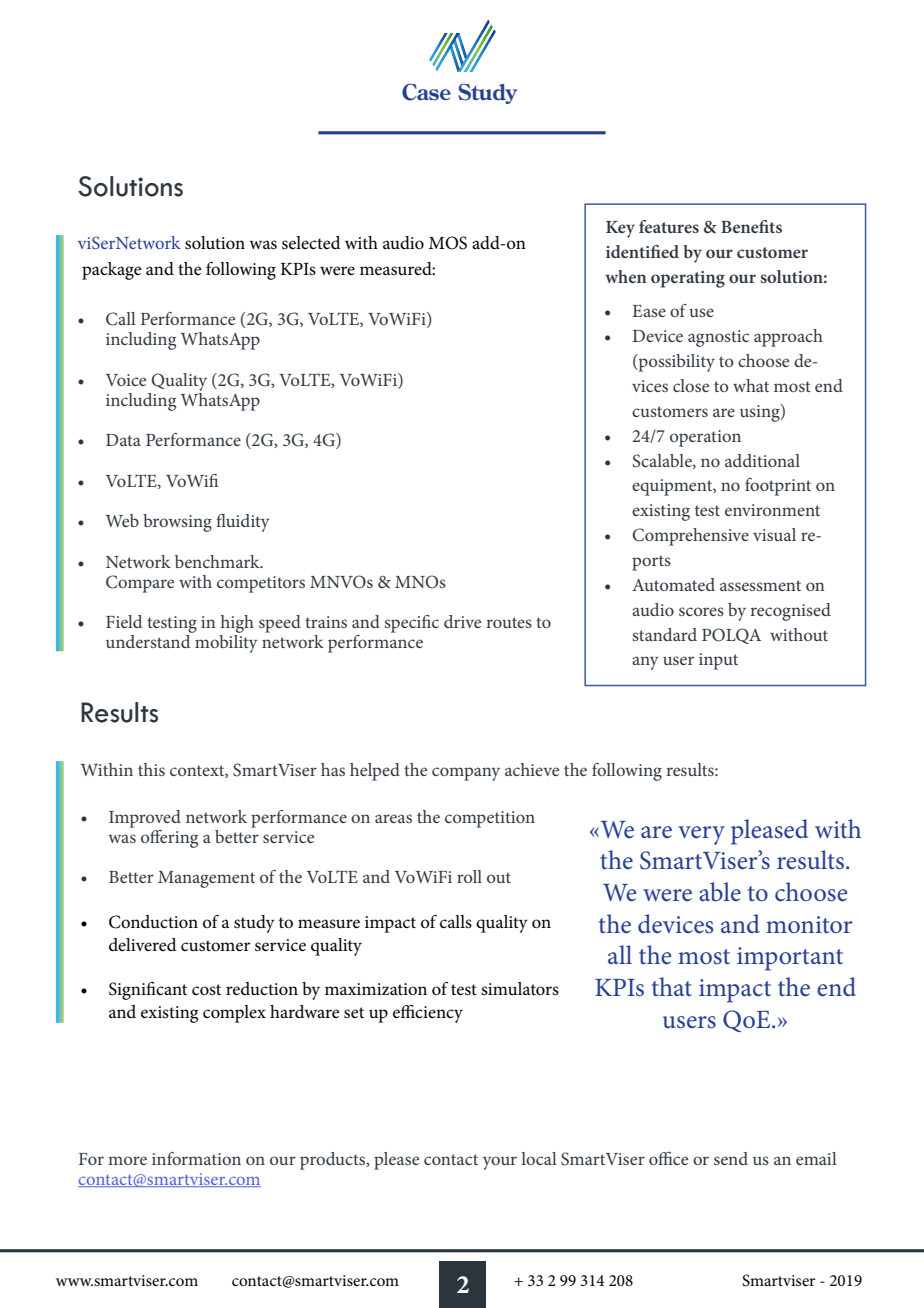 The image size is (924, 1308). I want to click on input, so click(718, 661).
